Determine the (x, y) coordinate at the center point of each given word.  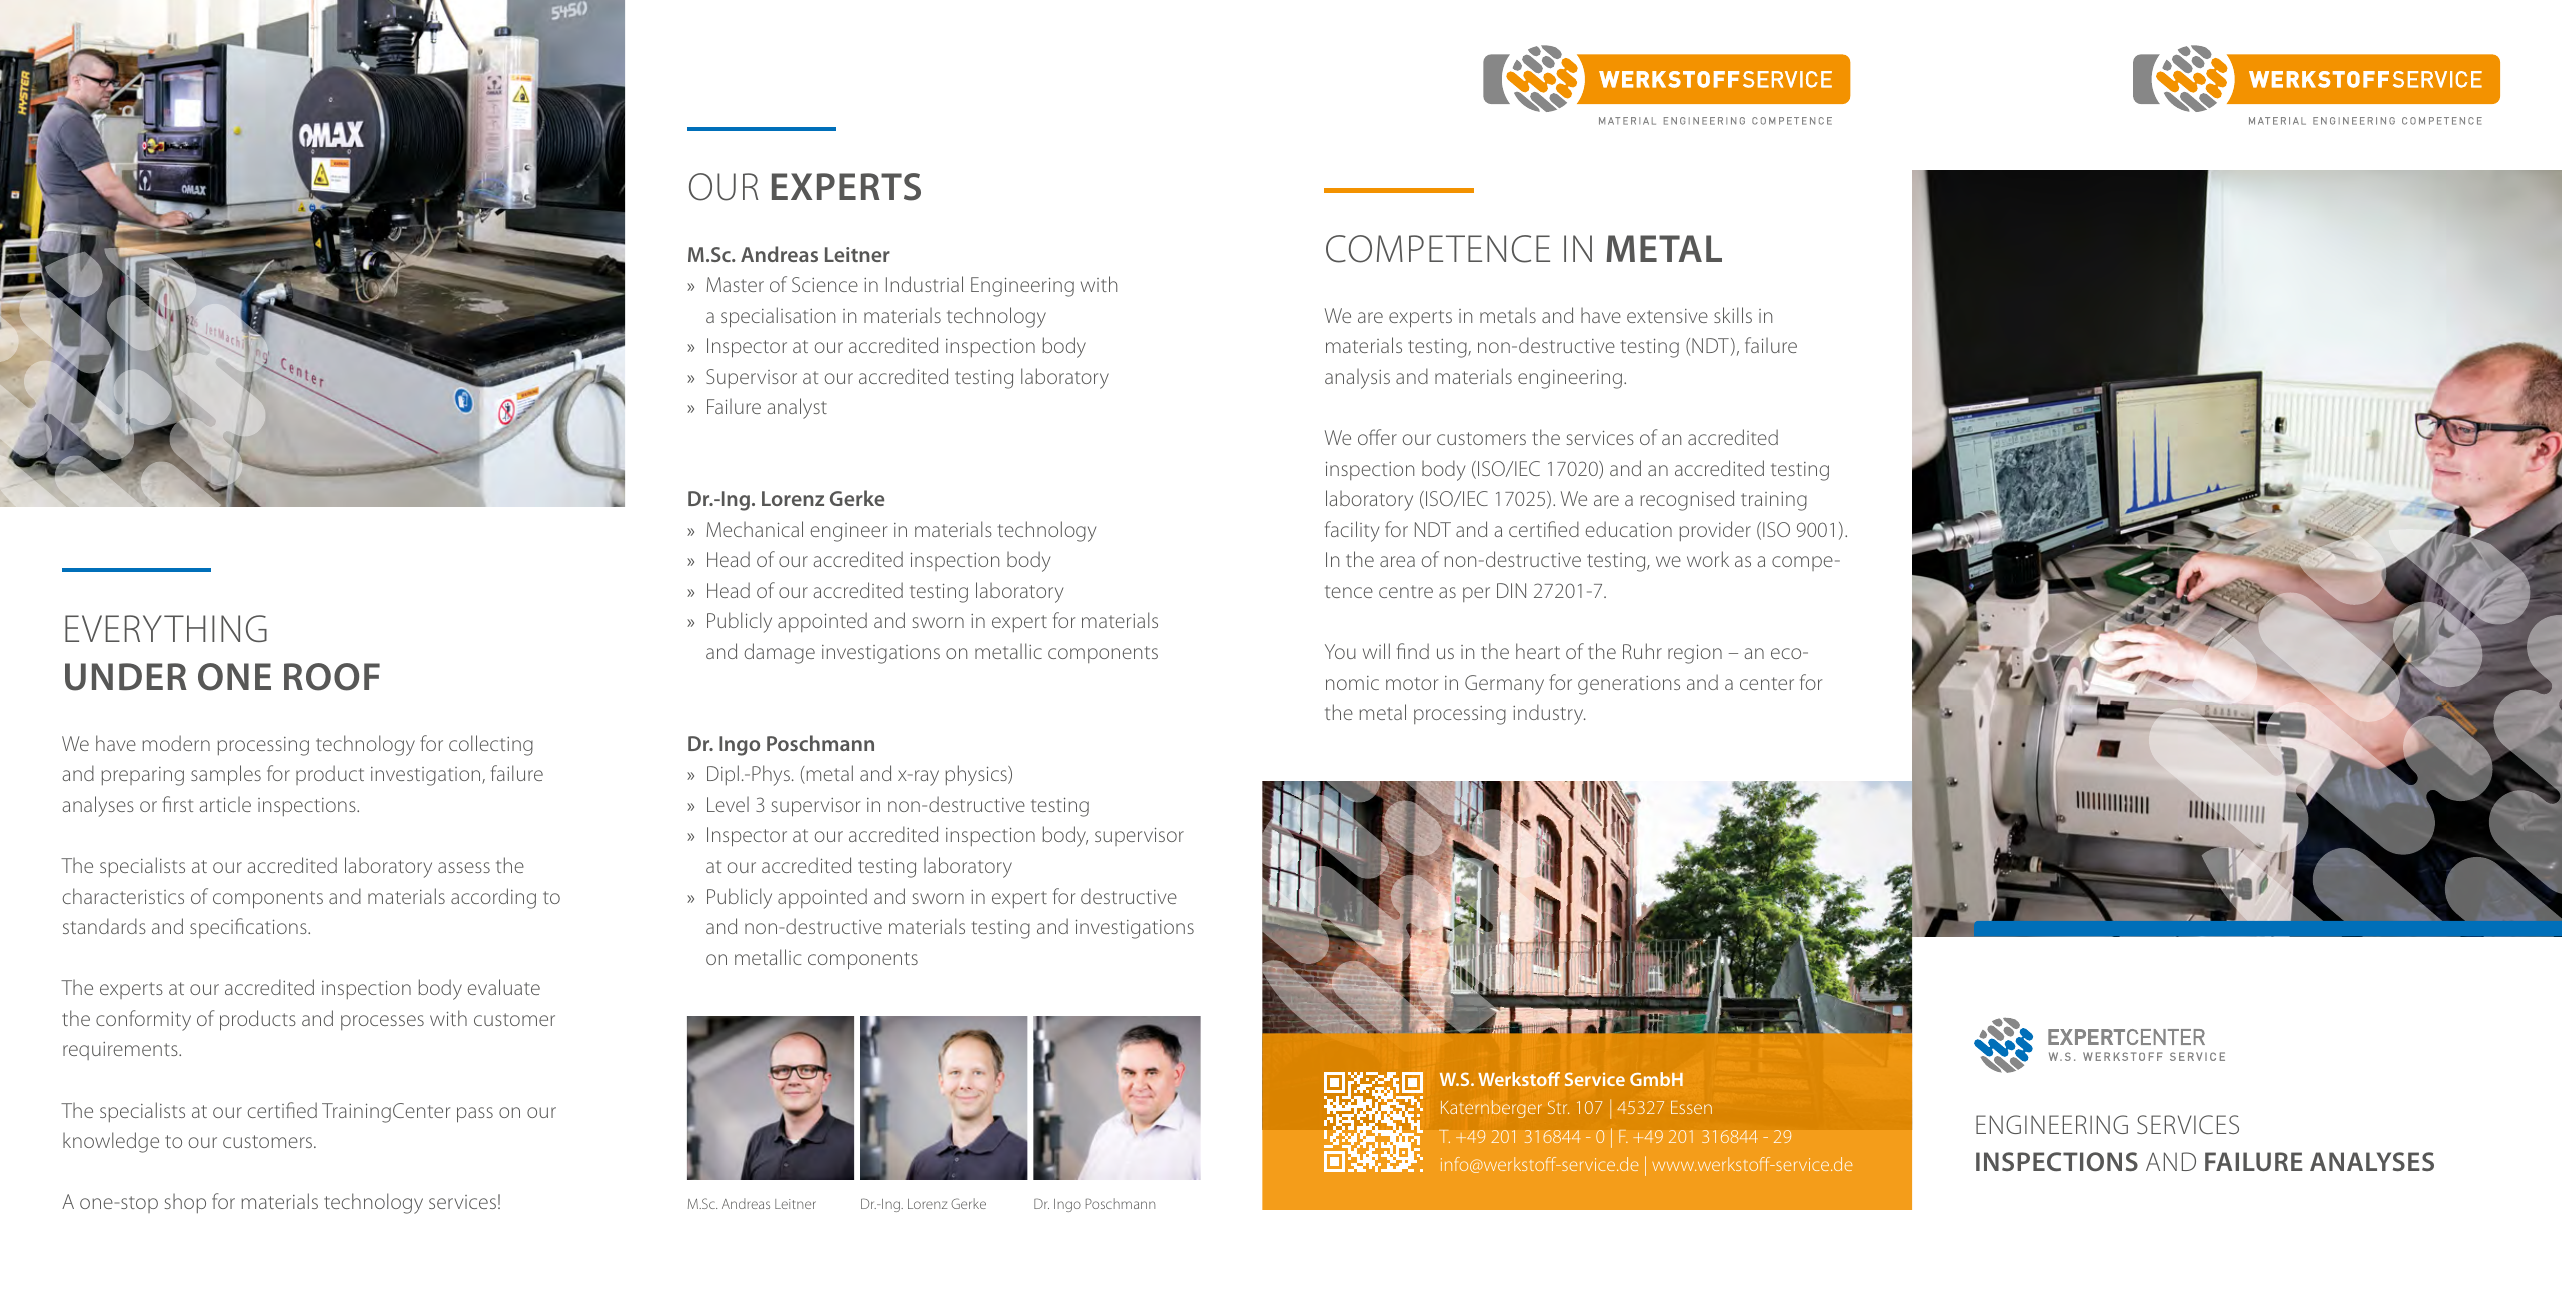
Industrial (924, 284)
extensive (1667, 316)
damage (780, 653)
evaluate (504, 987)
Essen (1691, 1107)
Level (728, 804)
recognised (1687, 500)
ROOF (332, 677)
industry (1549, 714)
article (225, 804)
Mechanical (754, 529)
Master (735, 284)
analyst (797, 408)
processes (382, 1022)
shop (185, 1203)
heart (1538, 651)
